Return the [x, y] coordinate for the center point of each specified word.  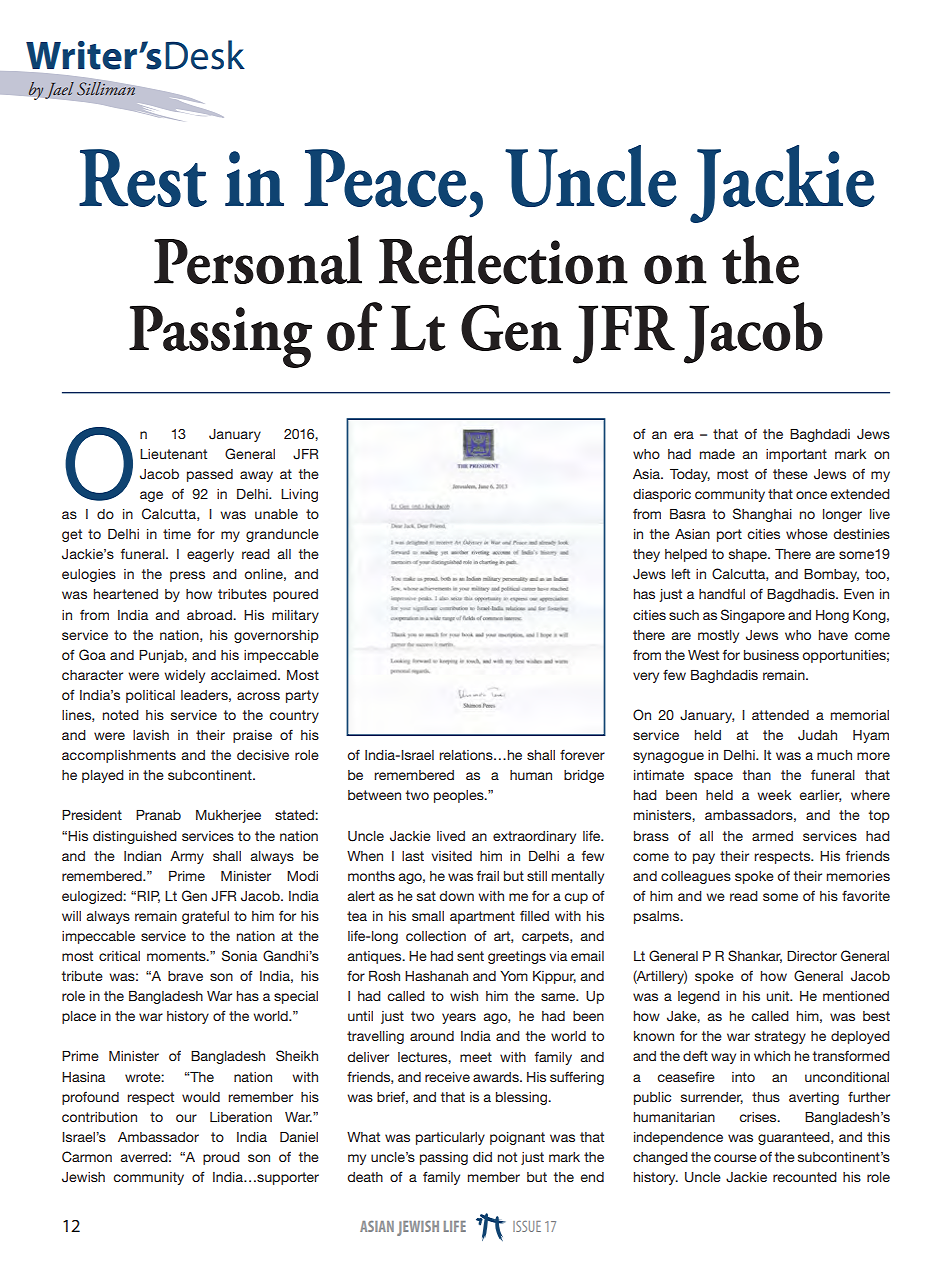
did [482, 1157]
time [177, 534]
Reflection [503, 259]
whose [807, 534]
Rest [143, 178]
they [646, 555]
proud [221, 1158]
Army [187, 857]
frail [488, 876]
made [717, 454]
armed [772, 836]
